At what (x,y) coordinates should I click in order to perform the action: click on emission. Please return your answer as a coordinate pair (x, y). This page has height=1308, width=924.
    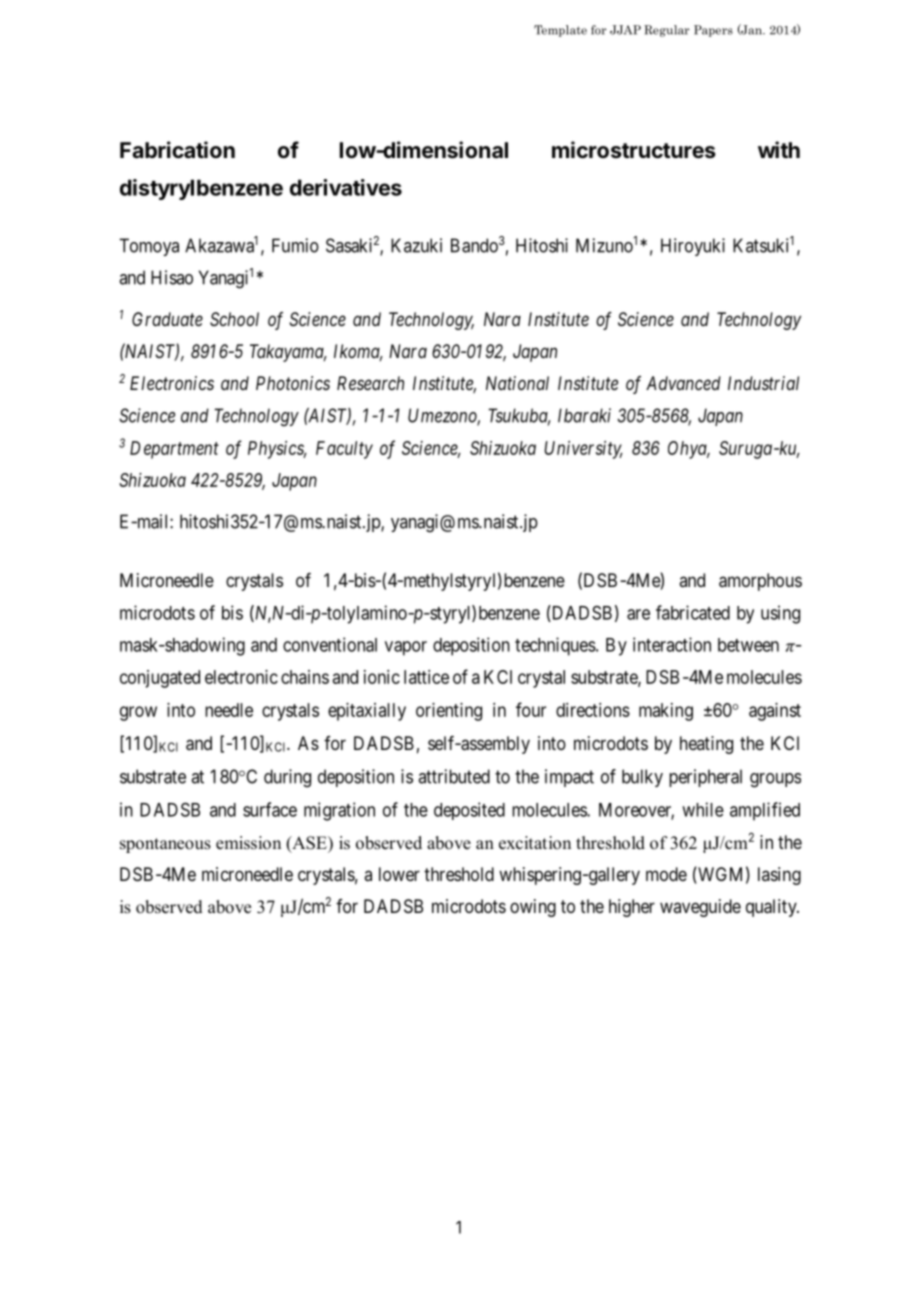
    Looking at the image, I should click on (248, 843).
